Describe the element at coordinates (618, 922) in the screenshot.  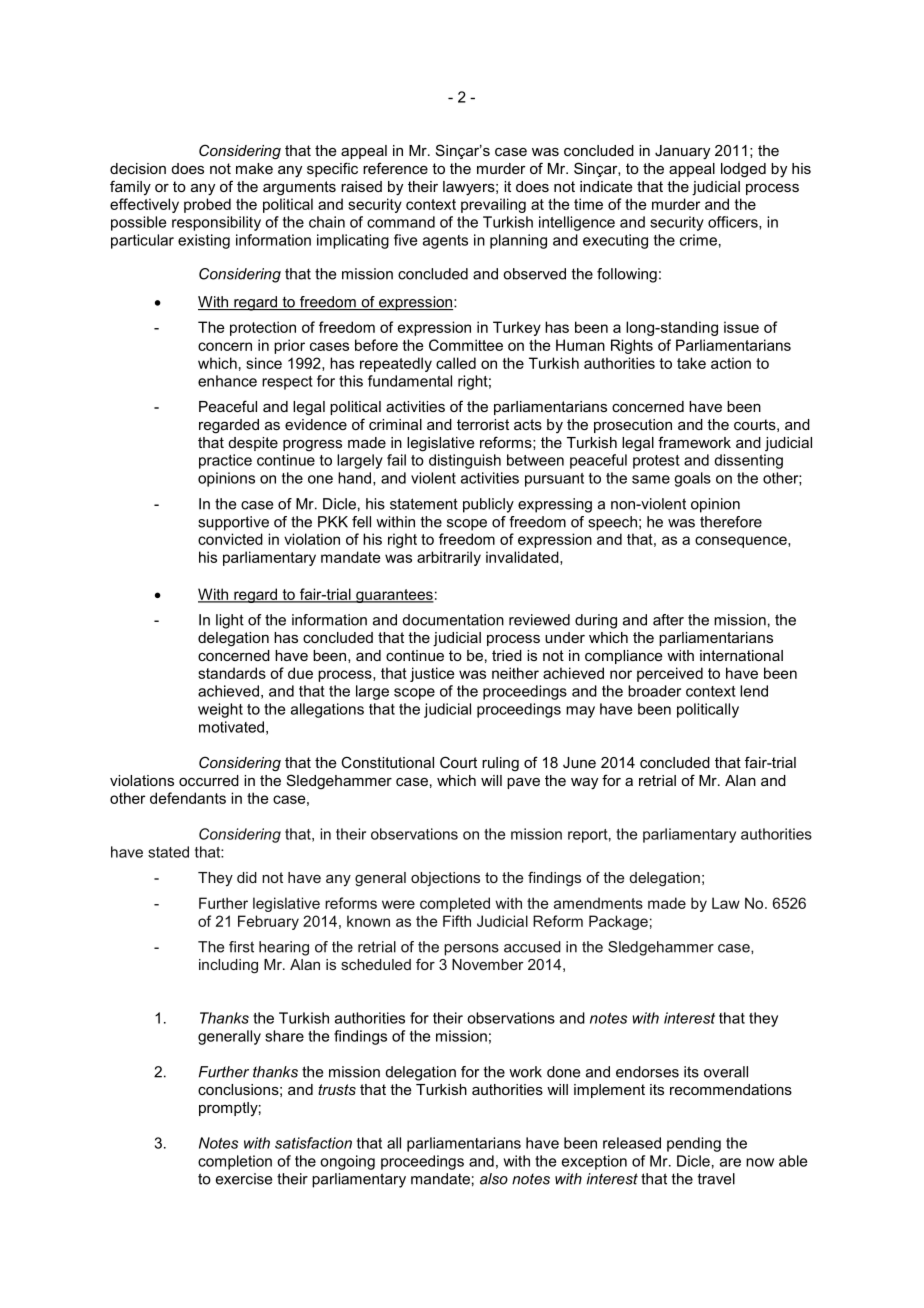
I see `Package` at that location.
